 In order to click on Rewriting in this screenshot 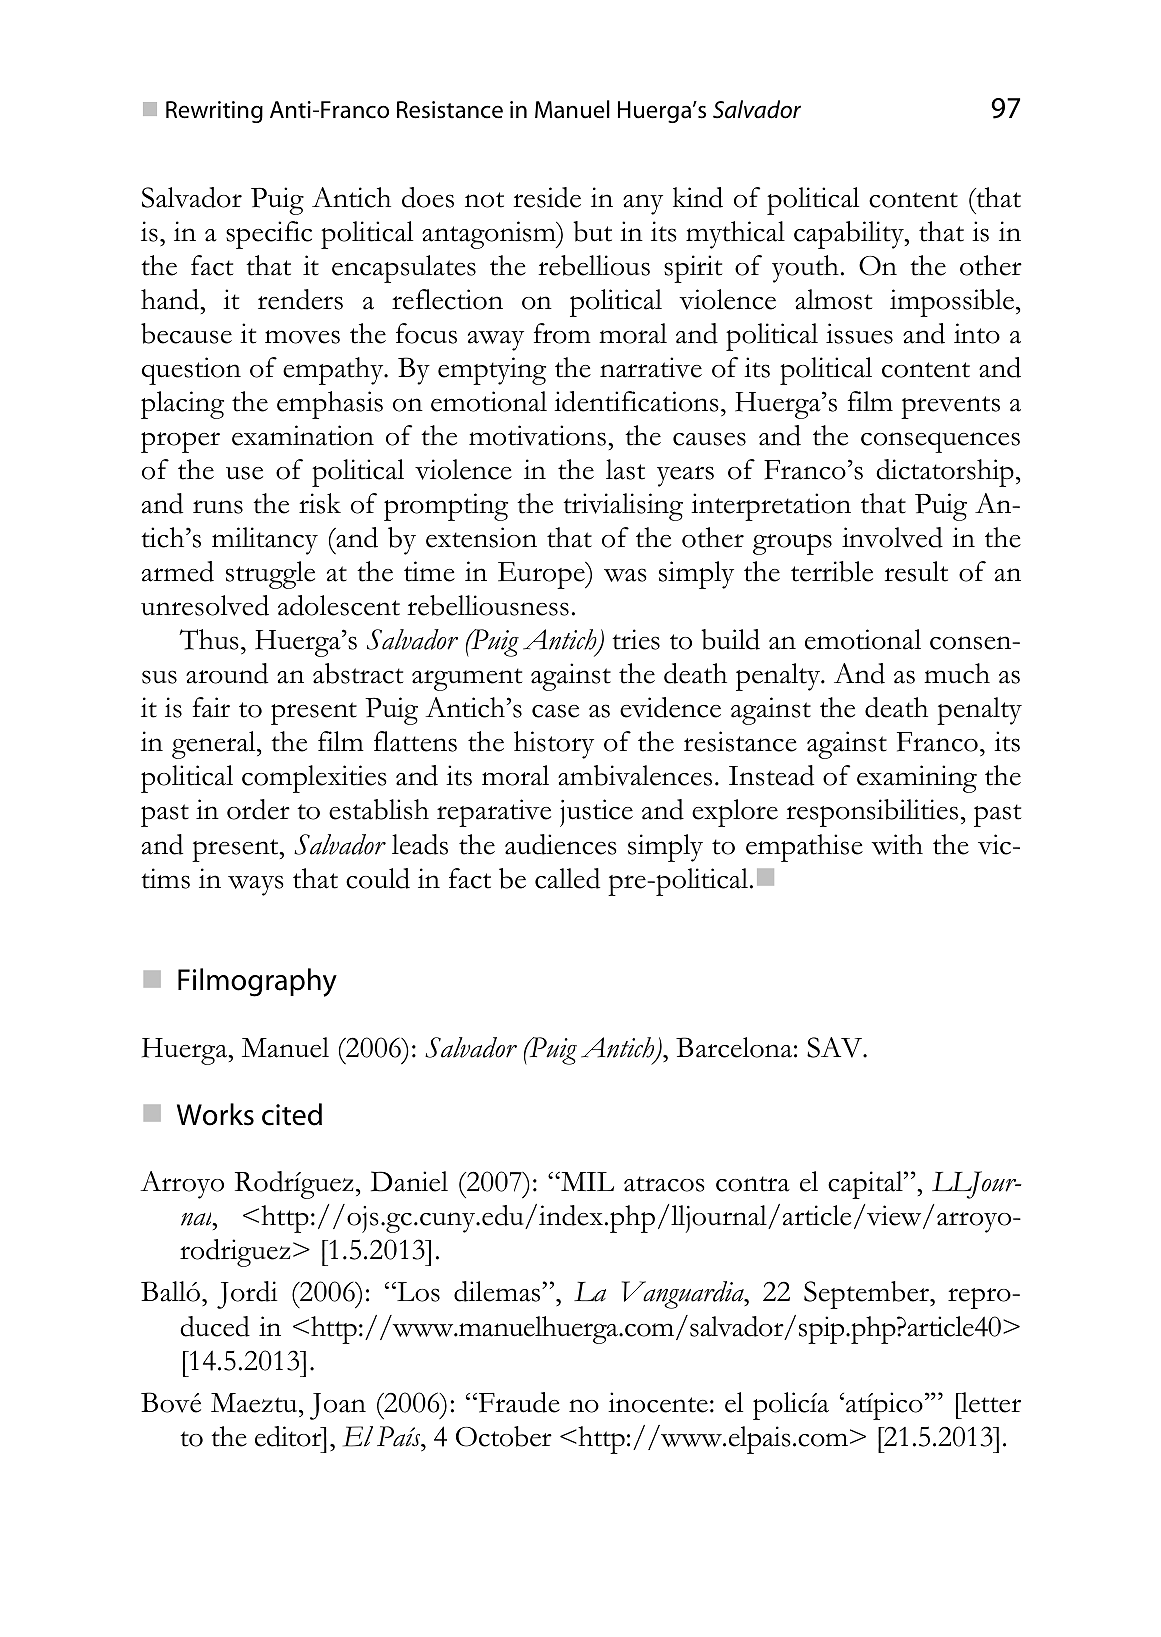, I will do `click(214, 112)`.
